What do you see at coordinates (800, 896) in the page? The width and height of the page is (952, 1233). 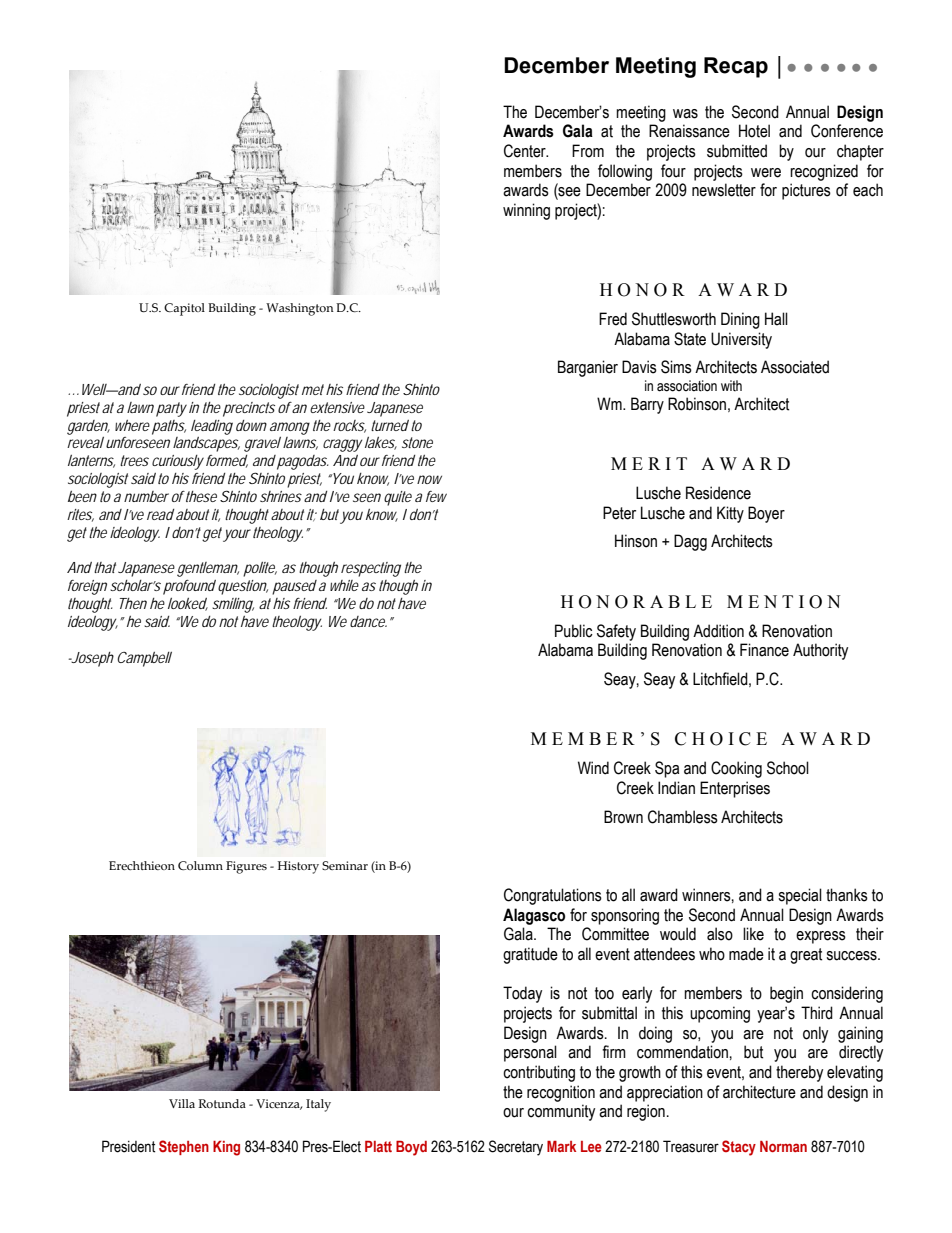 I see `special` at bounding box center [800, 896].
